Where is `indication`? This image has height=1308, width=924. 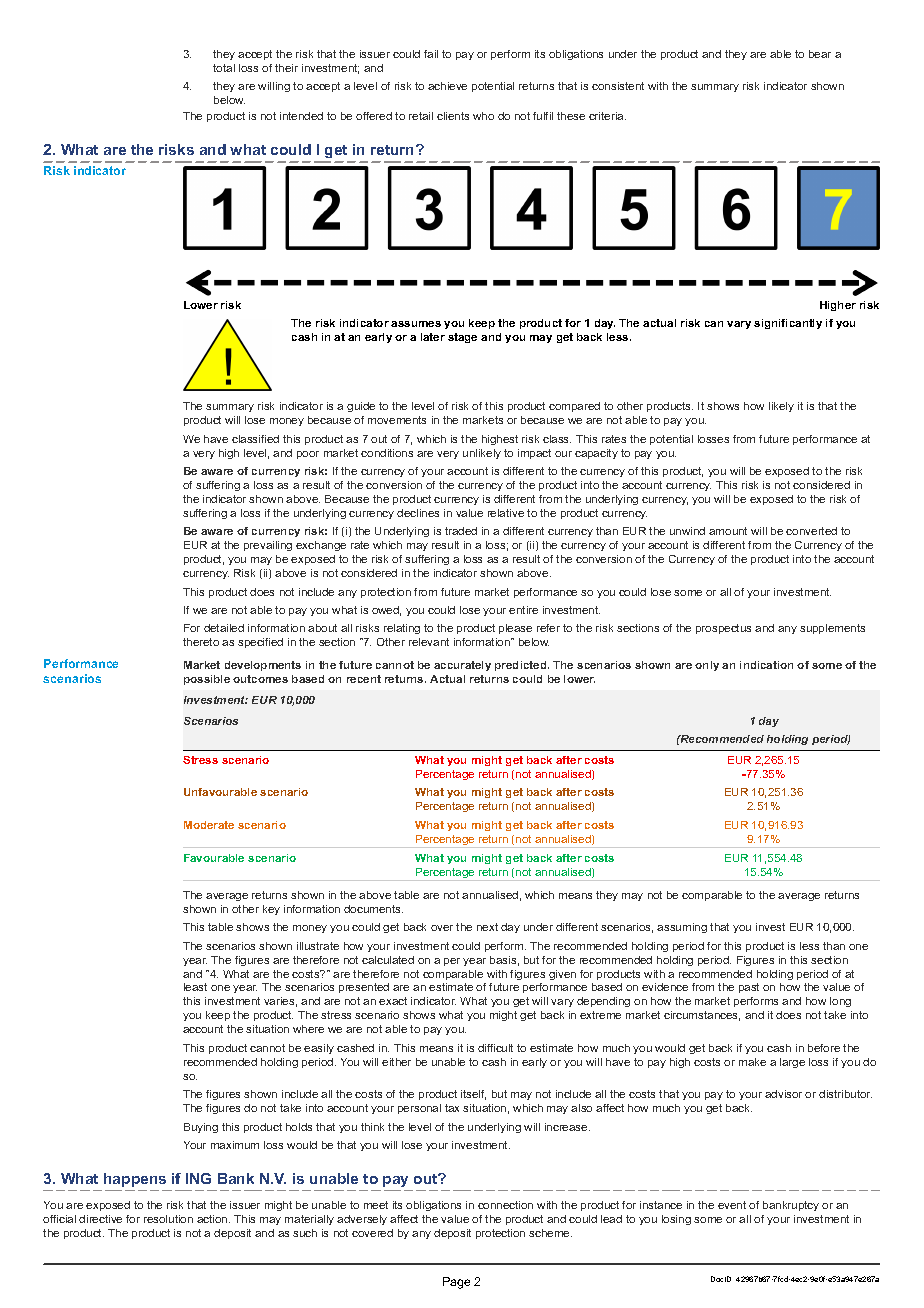 indication is located at coordinates (766, 665).
